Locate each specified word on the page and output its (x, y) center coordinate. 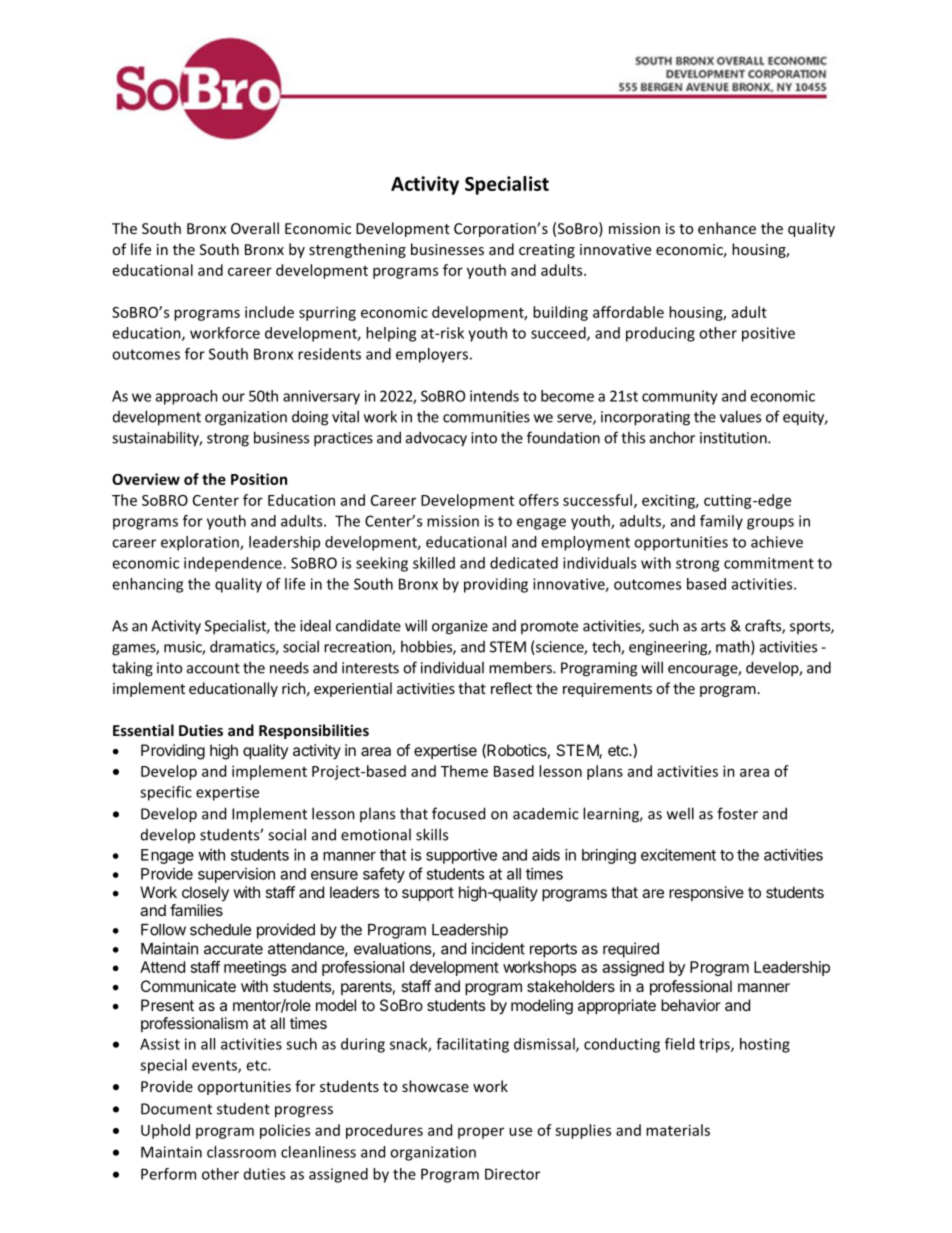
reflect (511, 688)
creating (547, 251)
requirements (607, 690)
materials (678, 1130)
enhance (727, 228)
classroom (241, 1152)
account (213, 668)
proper (481, 1133)
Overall (255, 228)
